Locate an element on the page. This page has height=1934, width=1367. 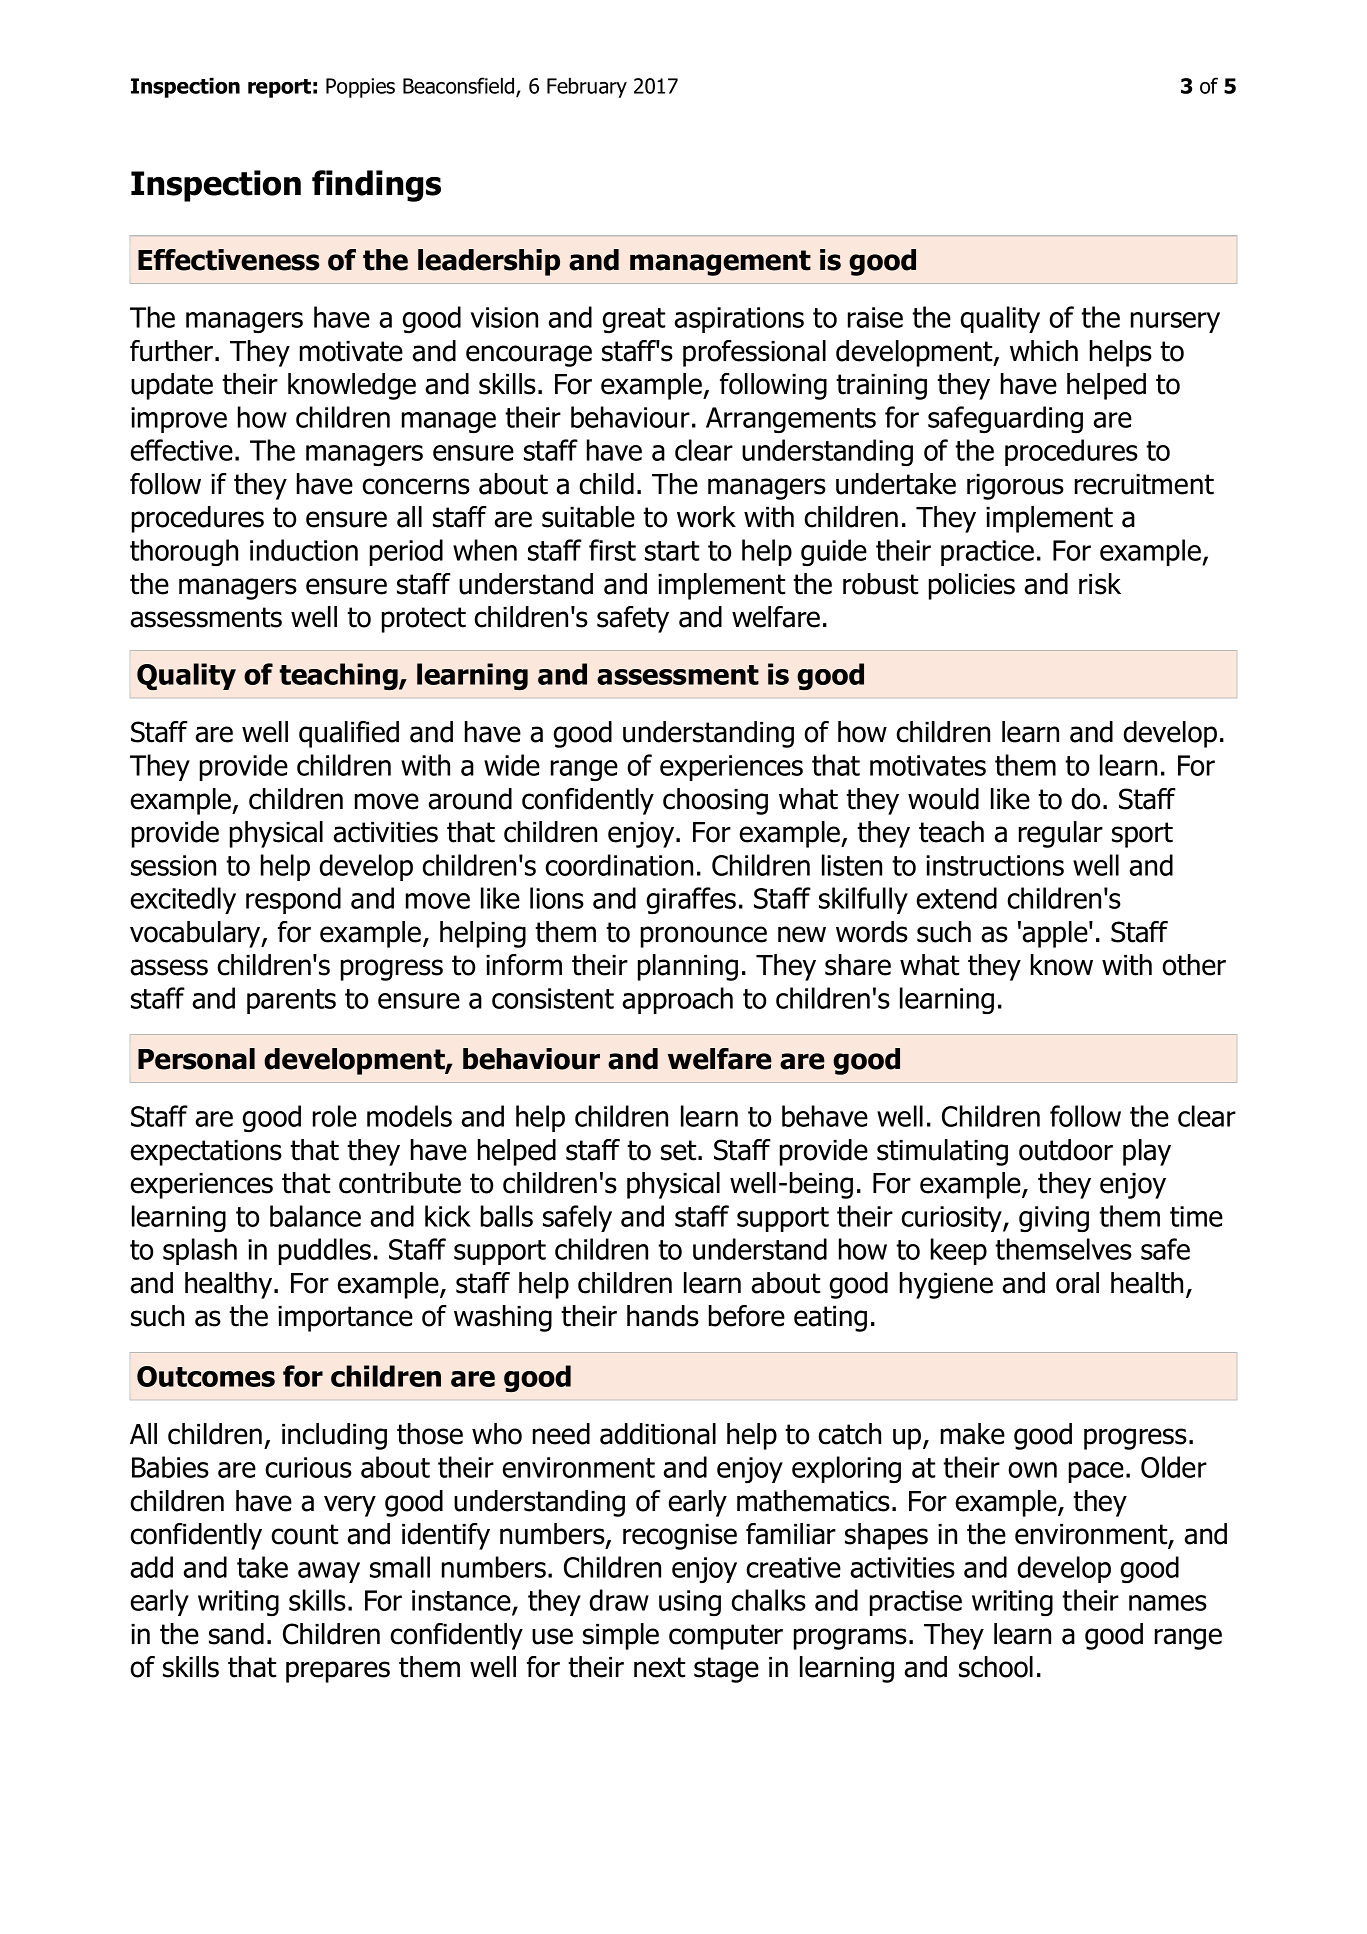
sand is located at coordinates (236, 1634).
